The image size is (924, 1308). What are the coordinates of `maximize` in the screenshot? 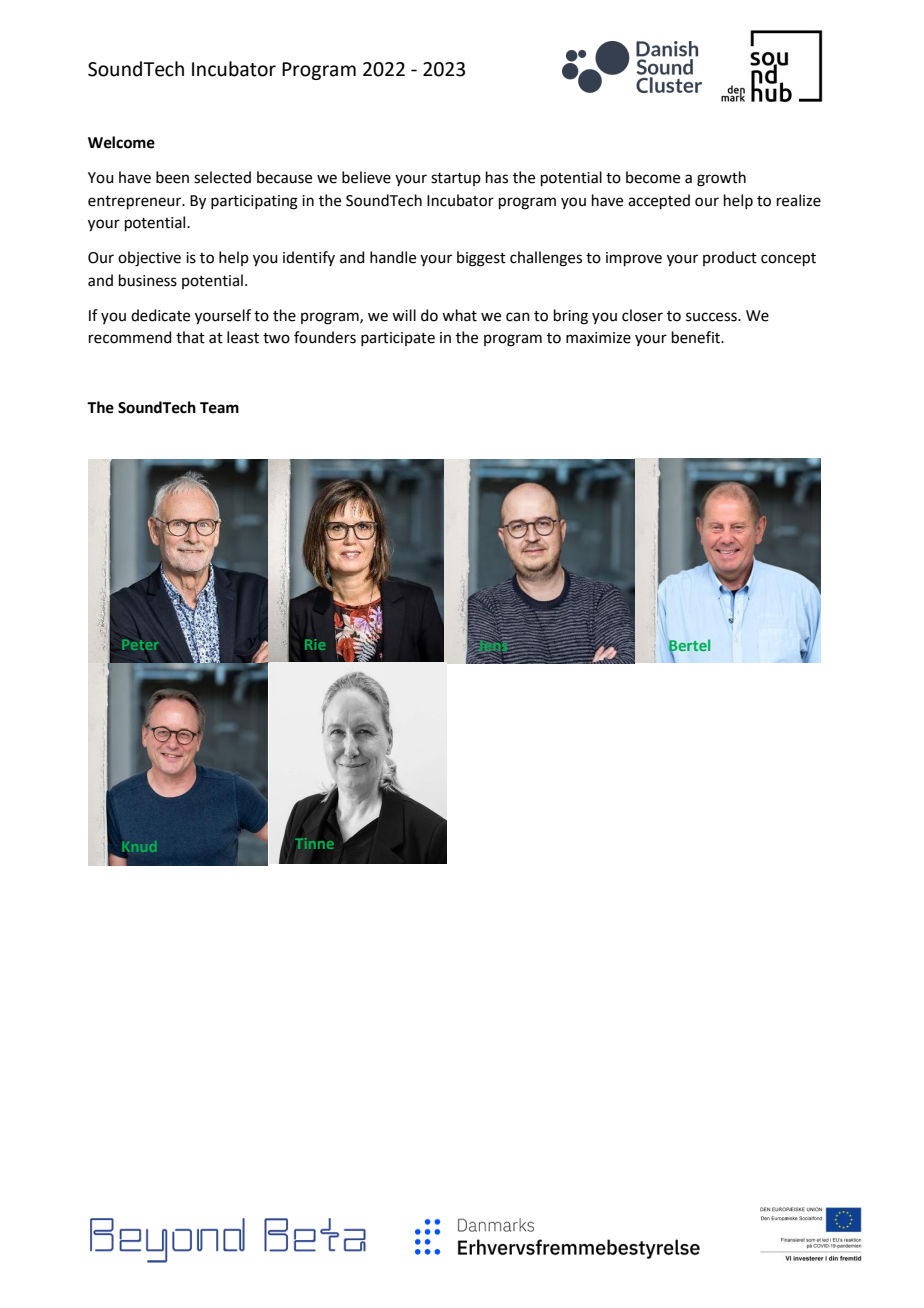 It's located at (598, 338).
